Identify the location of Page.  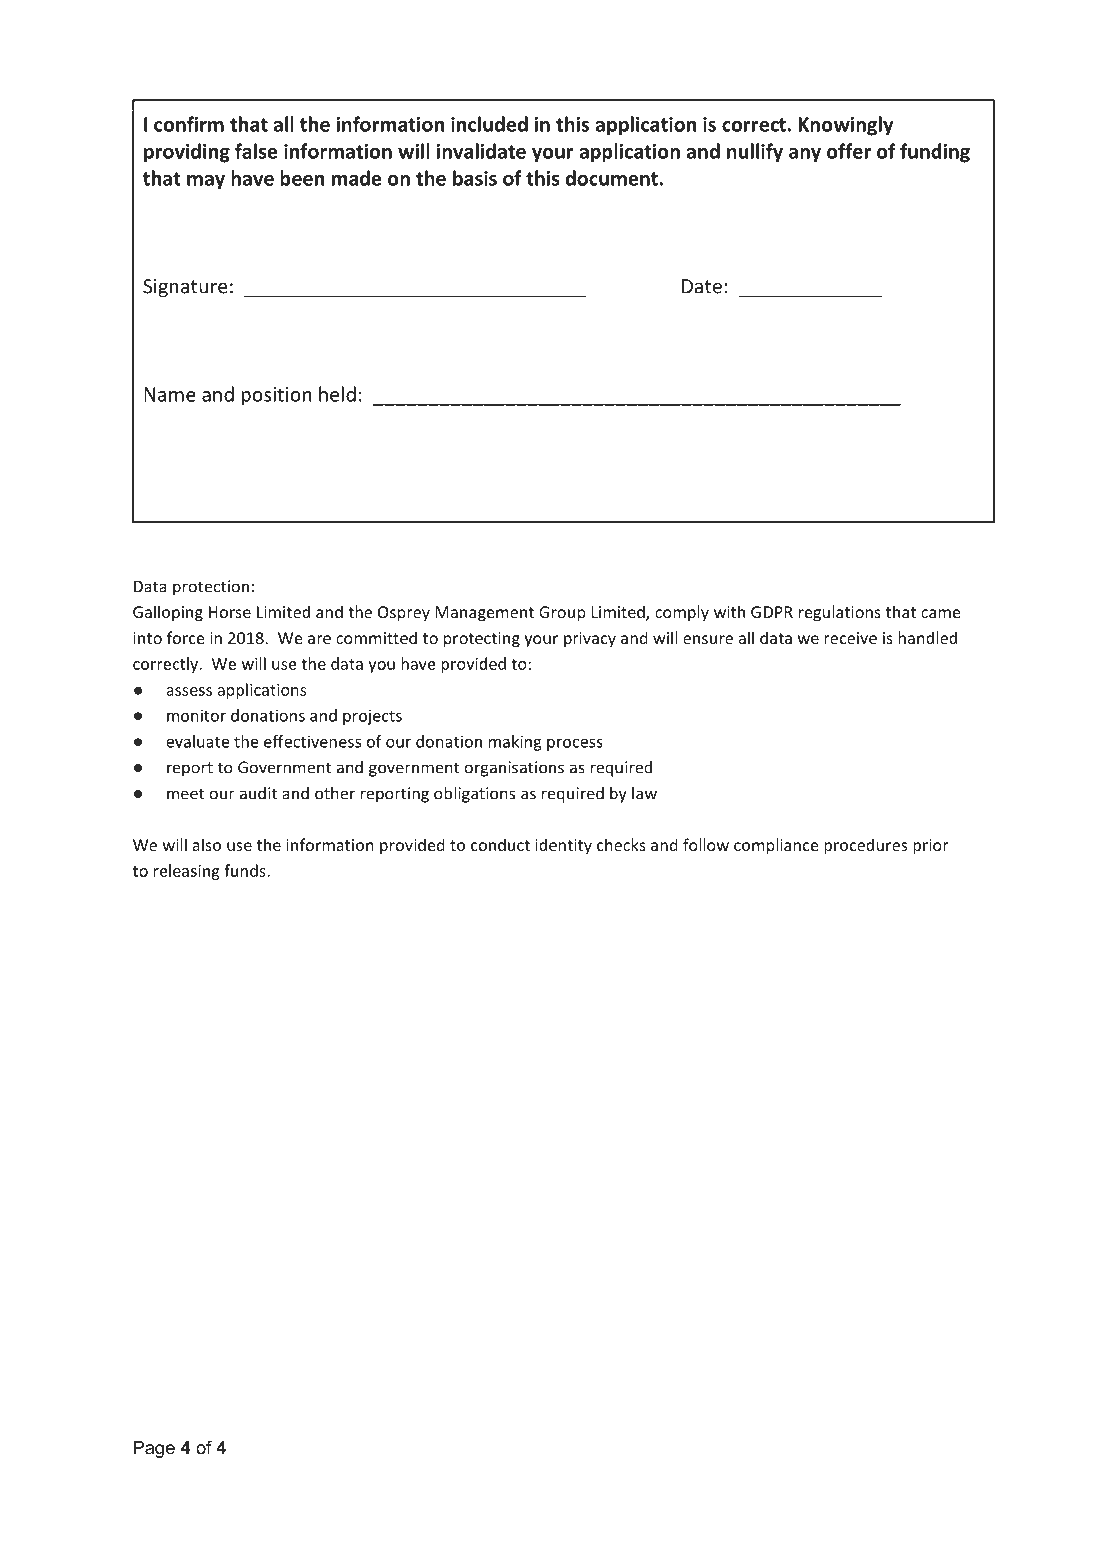
(154, 1449).
